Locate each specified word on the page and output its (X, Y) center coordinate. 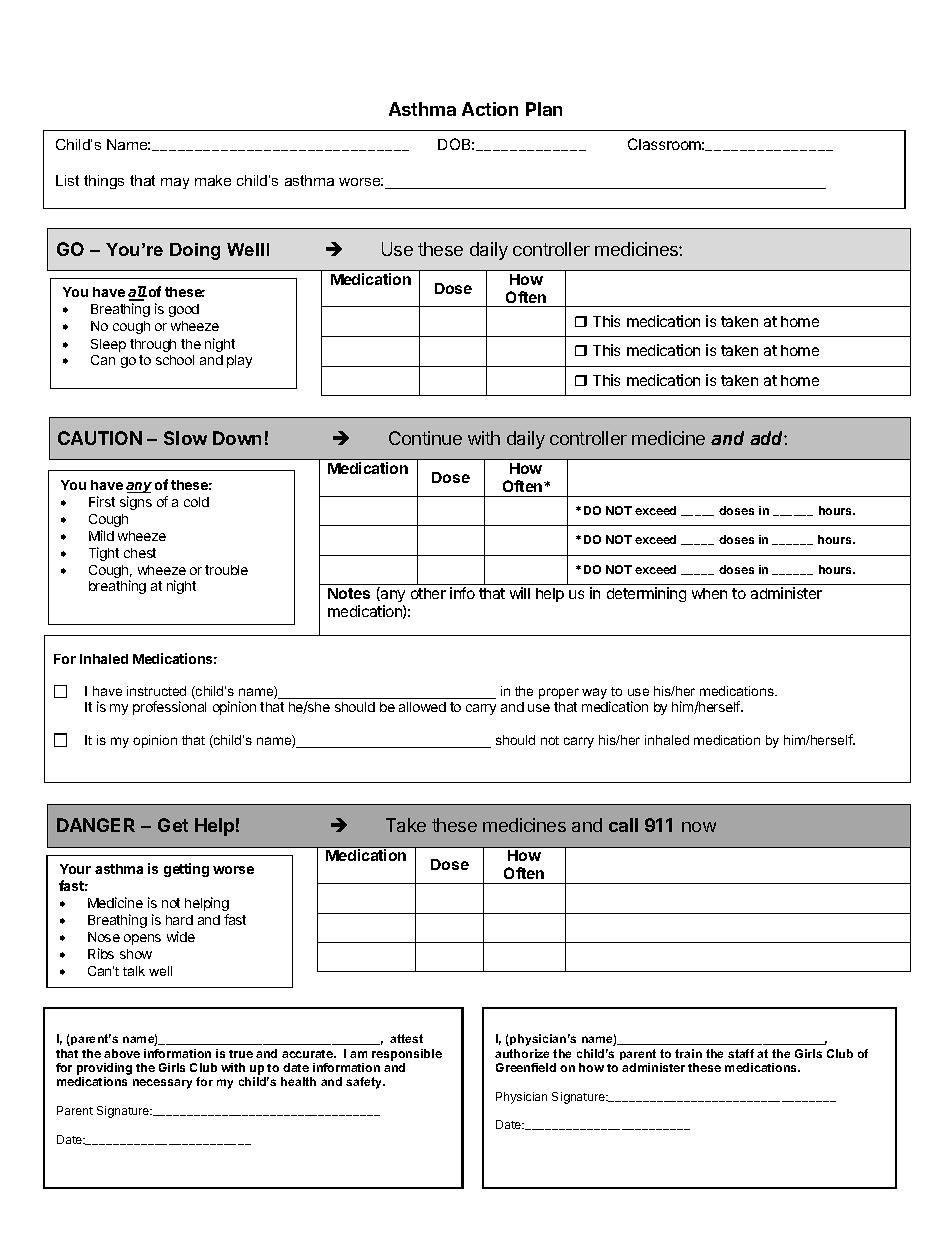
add (768, 438)
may (175, 183)
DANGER (96, 825)
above (122, 1053)
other (428, 593)
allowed (422, 707)
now (699, 827)
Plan (544, 109)
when (709, 593)
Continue (425, 438)
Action (490, 109)
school (175, 360)
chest (140, 553)
